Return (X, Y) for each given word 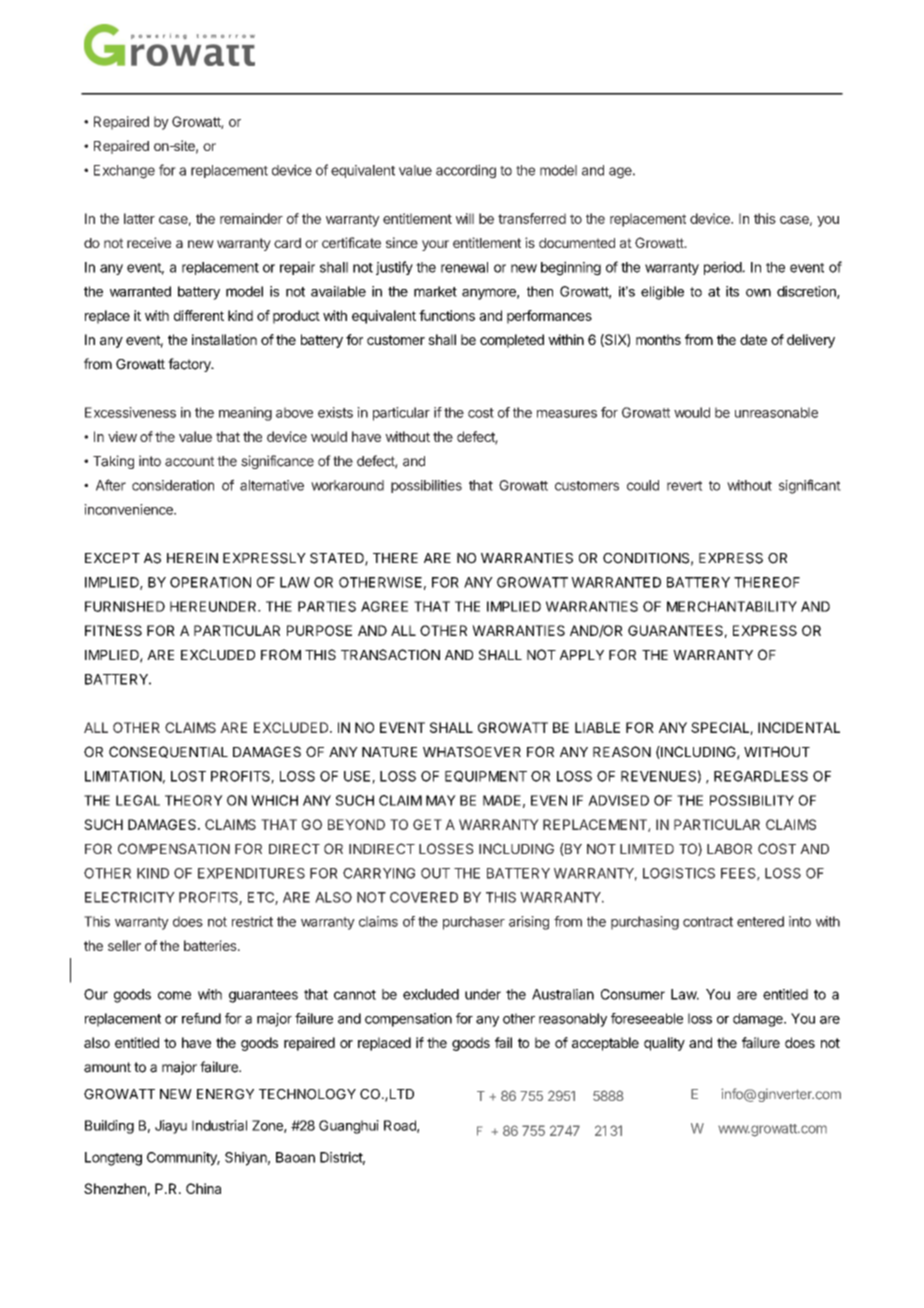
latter (139, 218)
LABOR (729, 848)
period (723, 268)
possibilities (426, 486)
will (465, 218)
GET (427, 824)
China (203, 1188)
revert (685, 486)
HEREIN (192, 558)
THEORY (194, 800)
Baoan (295, 1157)
